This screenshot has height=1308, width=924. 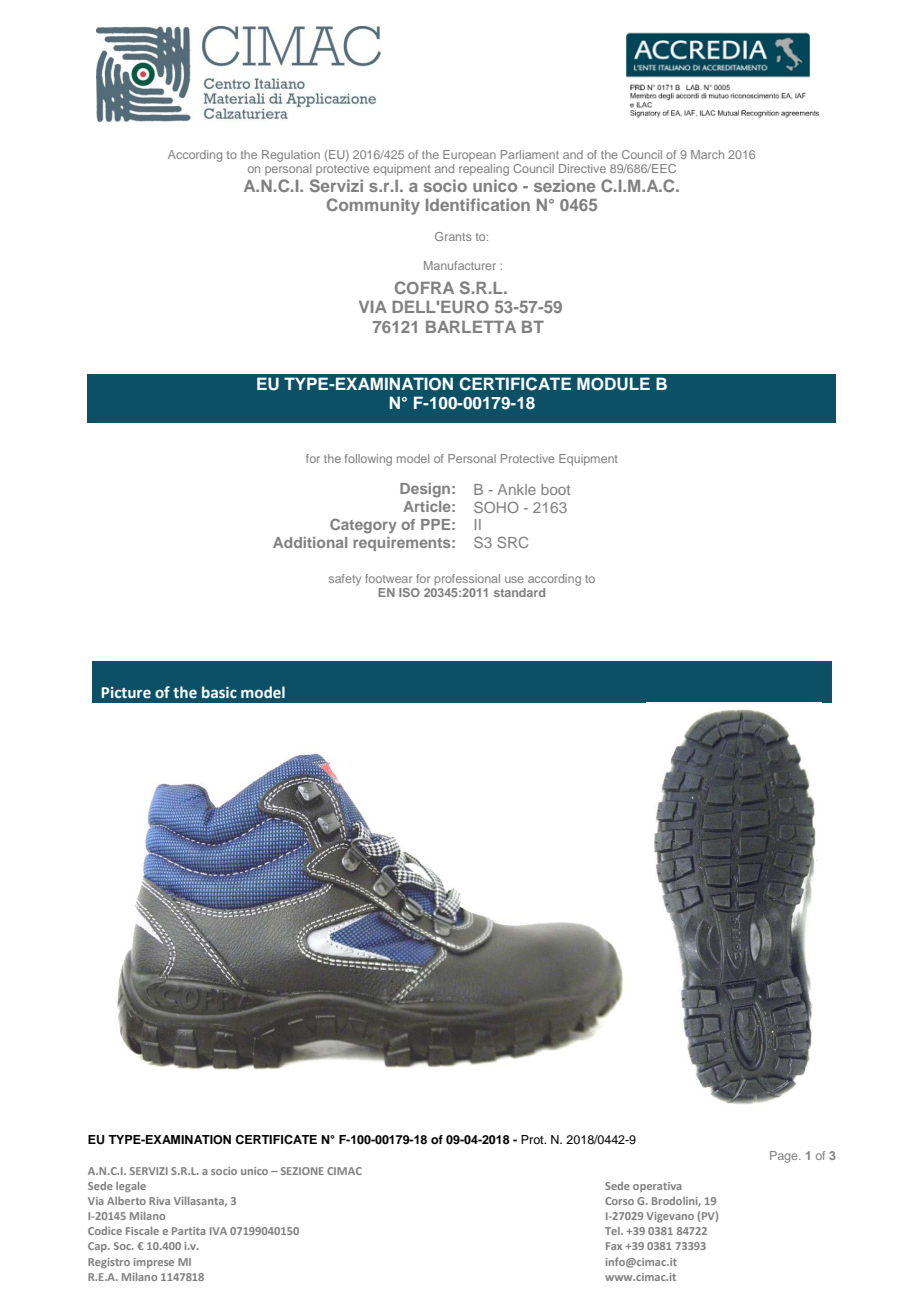 I want to click on standard, so click(x=519, y=592).
